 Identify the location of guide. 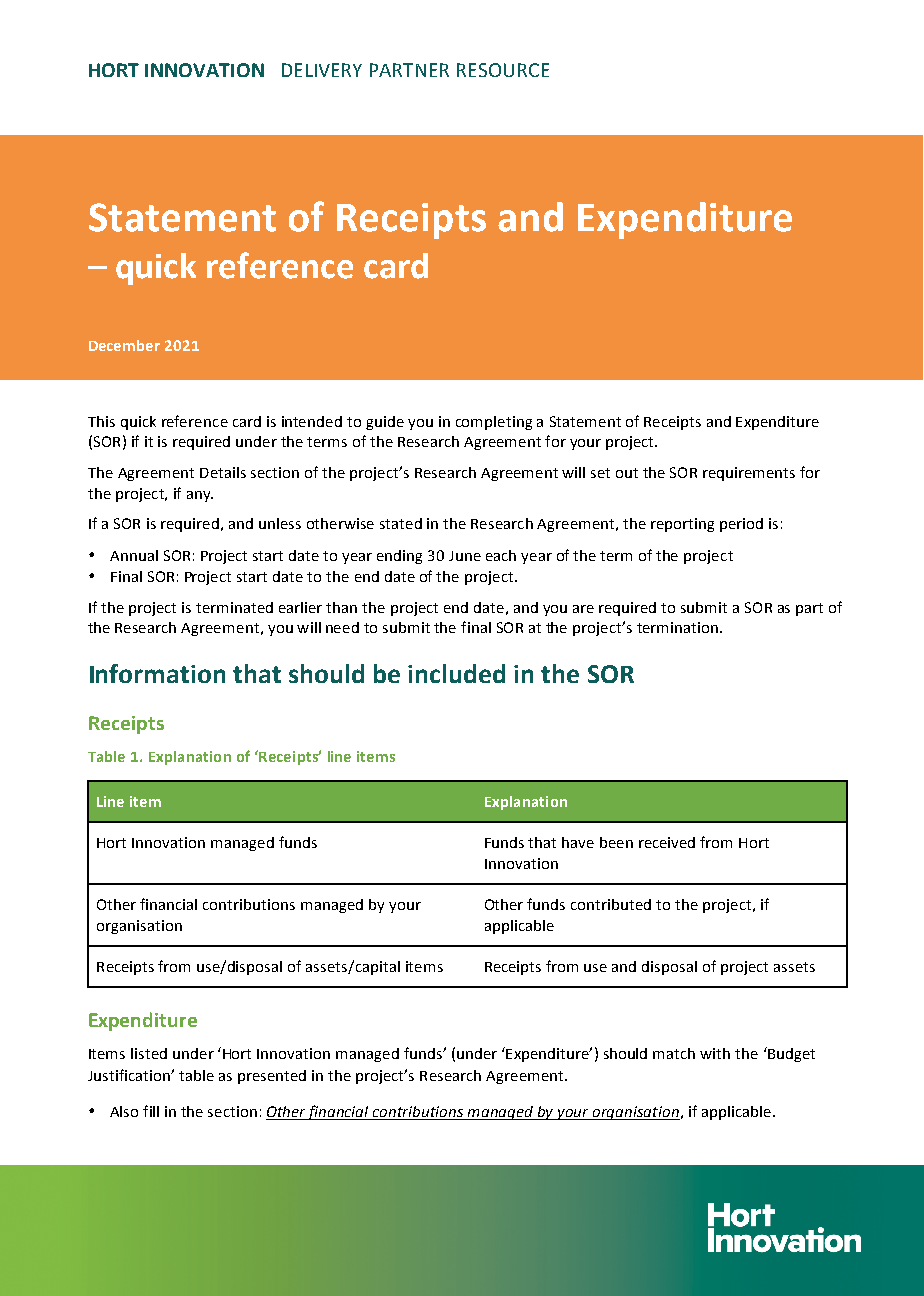
(385, 423).
